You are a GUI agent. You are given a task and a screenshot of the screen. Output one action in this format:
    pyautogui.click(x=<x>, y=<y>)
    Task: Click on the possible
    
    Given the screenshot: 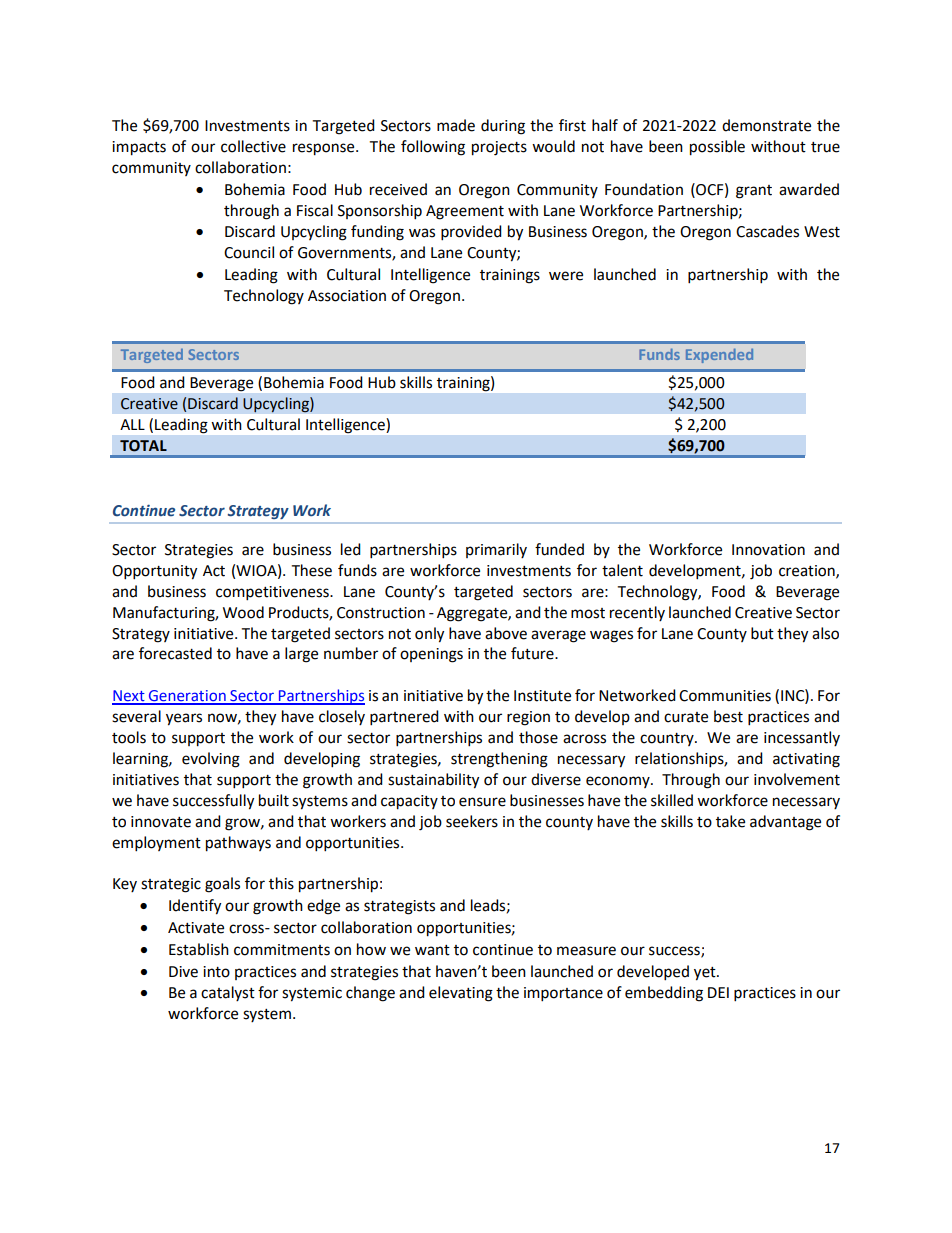 What is the action you would take?
    pyautogui.click(x=717, y=148)
